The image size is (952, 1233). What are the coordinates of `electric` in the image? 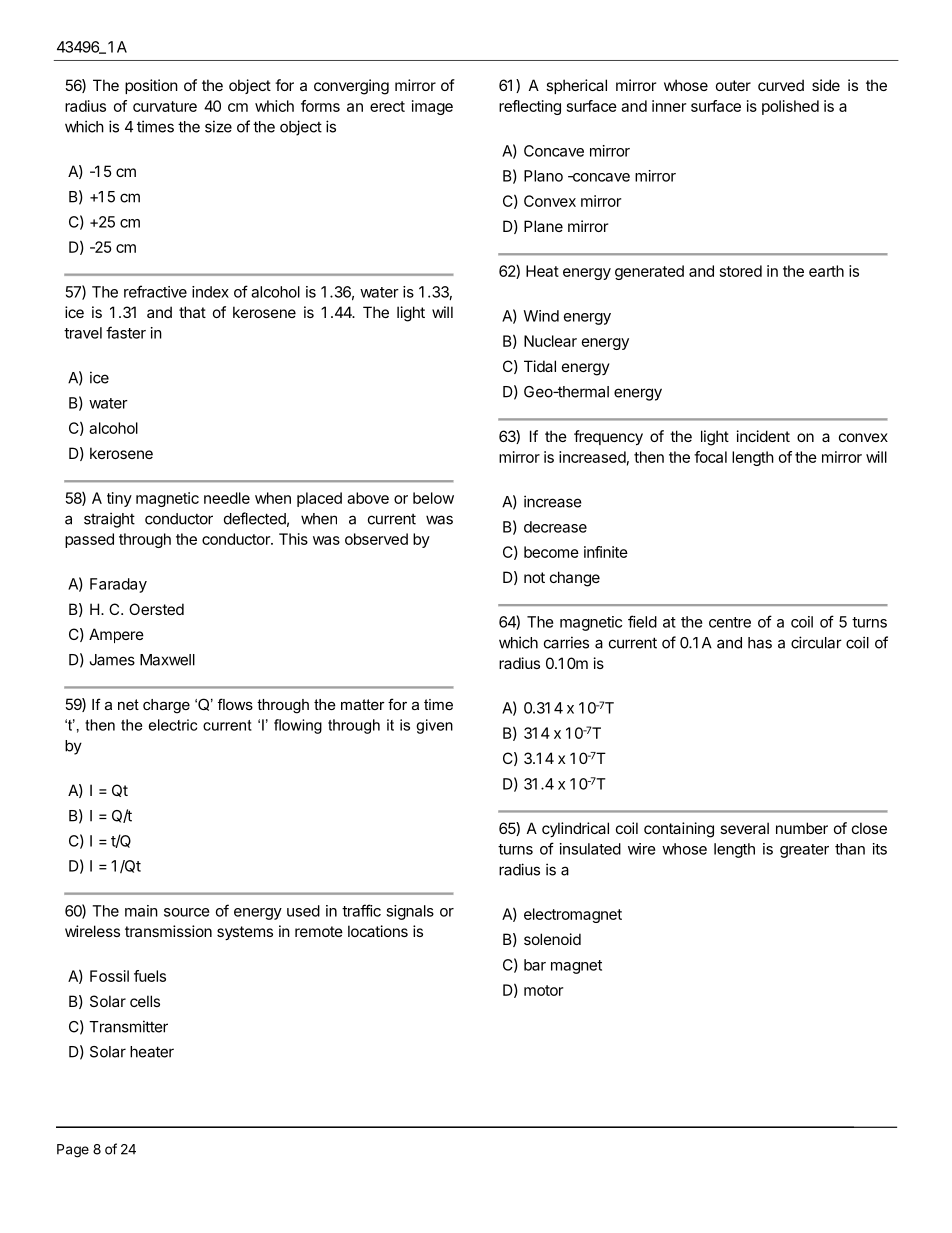 It's located at (173, 725).
